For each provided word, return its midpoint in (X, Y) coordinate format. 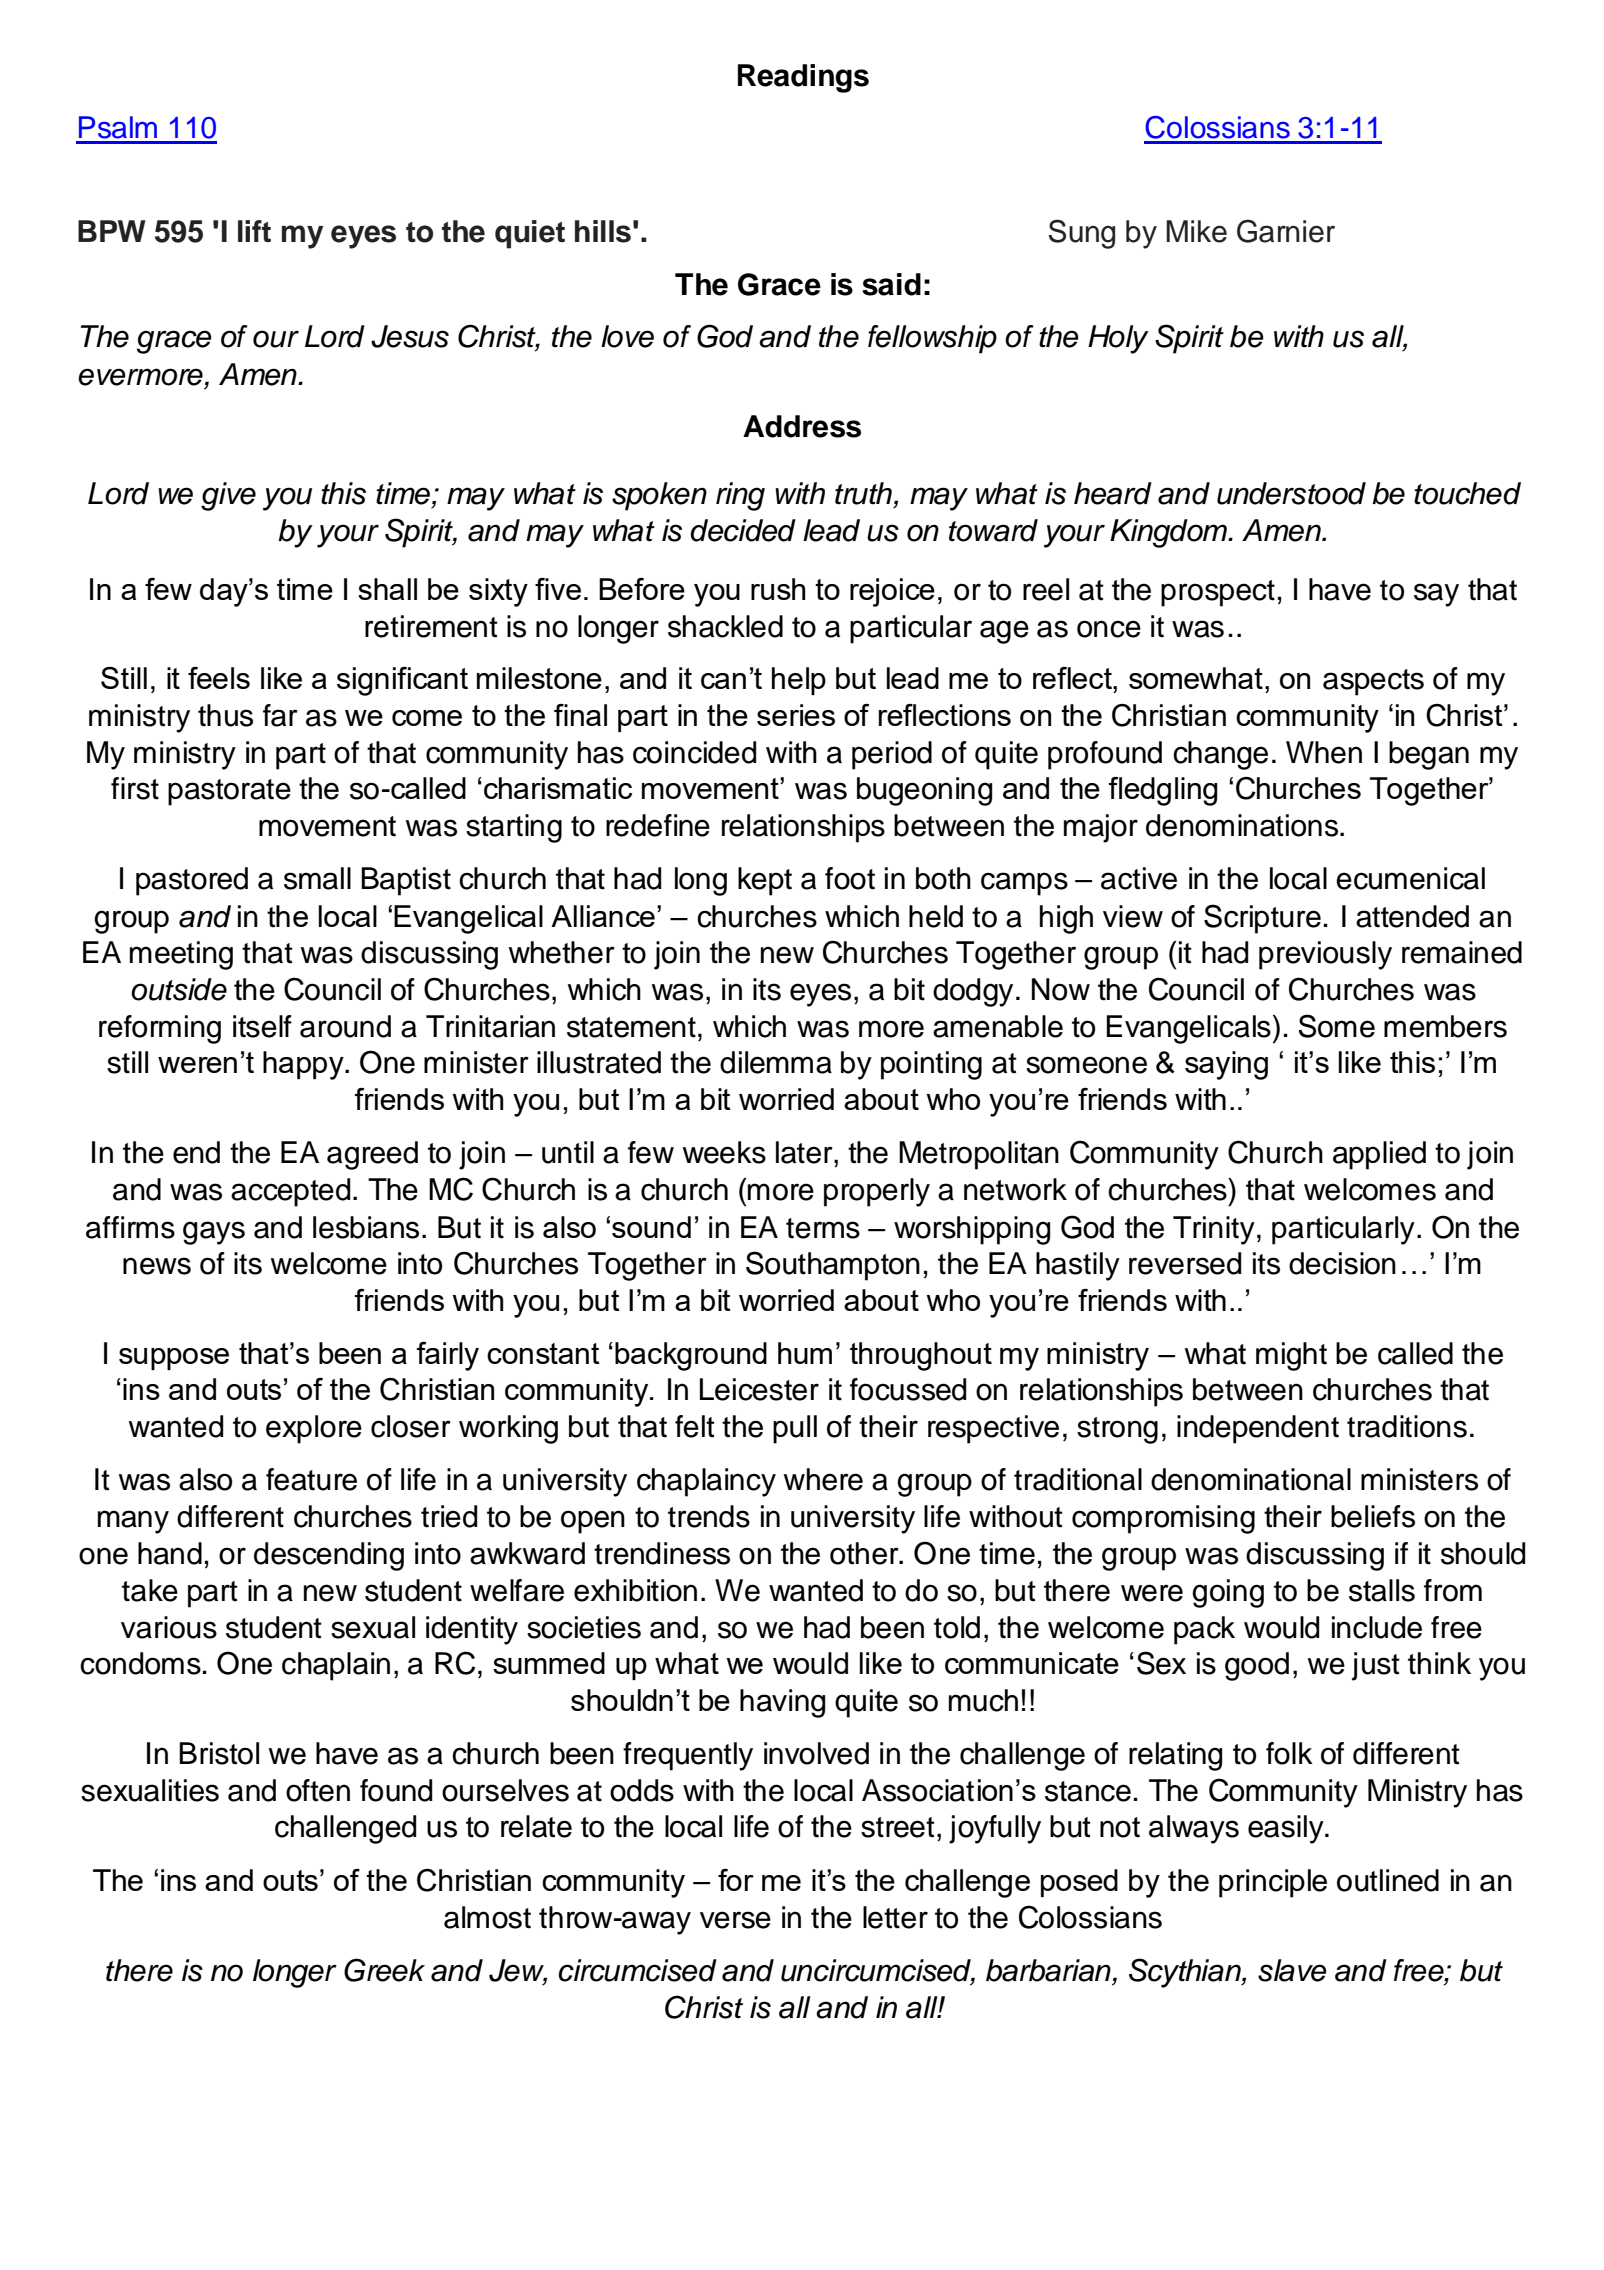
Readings (803, 78)
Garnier (1286, 231)
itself (262, 1026)
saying (1226, 1065)
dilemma (776, 1062)
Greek (384, 1970)
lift (254, 231)
